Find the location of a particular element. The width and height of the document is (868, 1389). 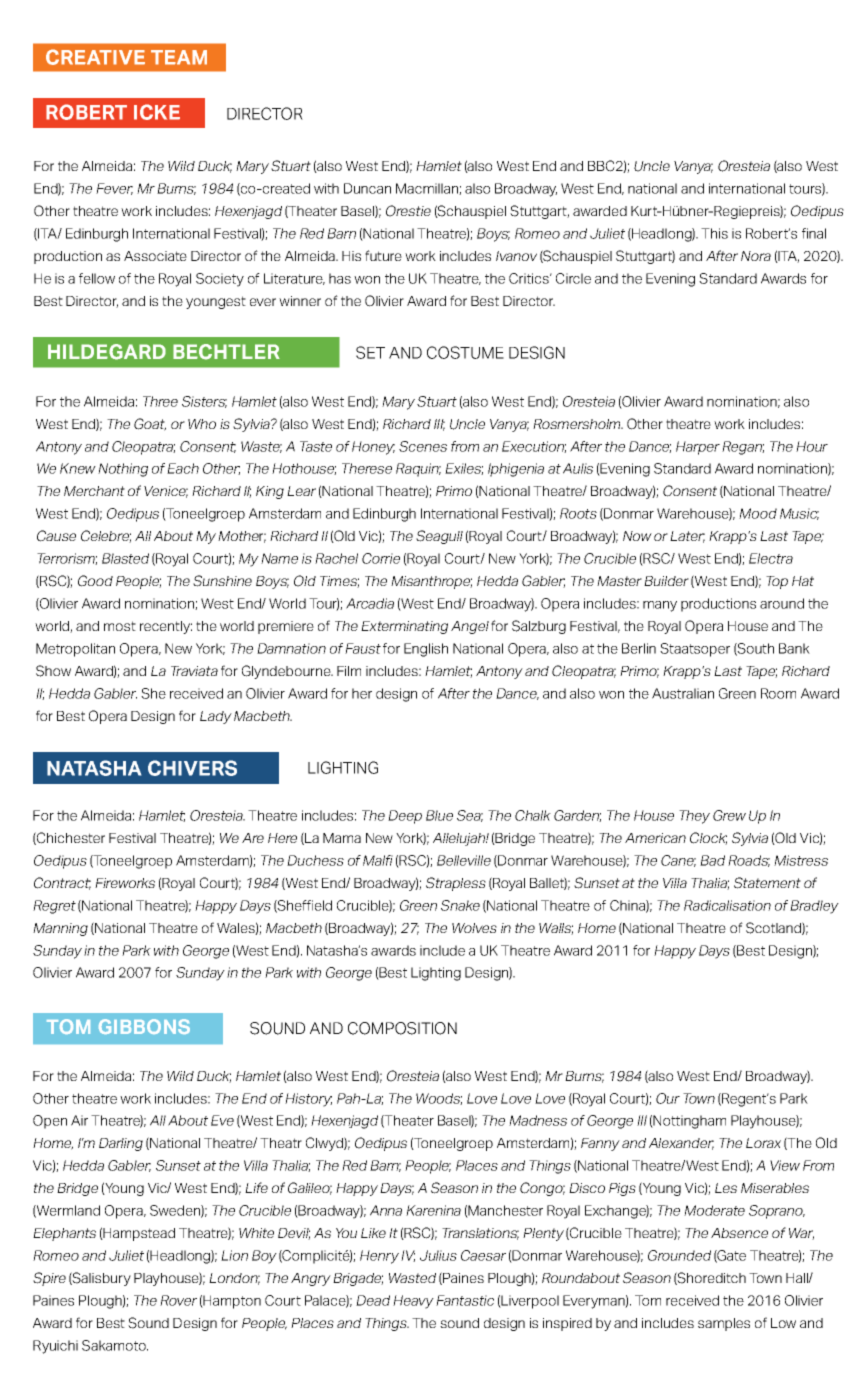

COSTUME is located at coordinates (465, 352).
